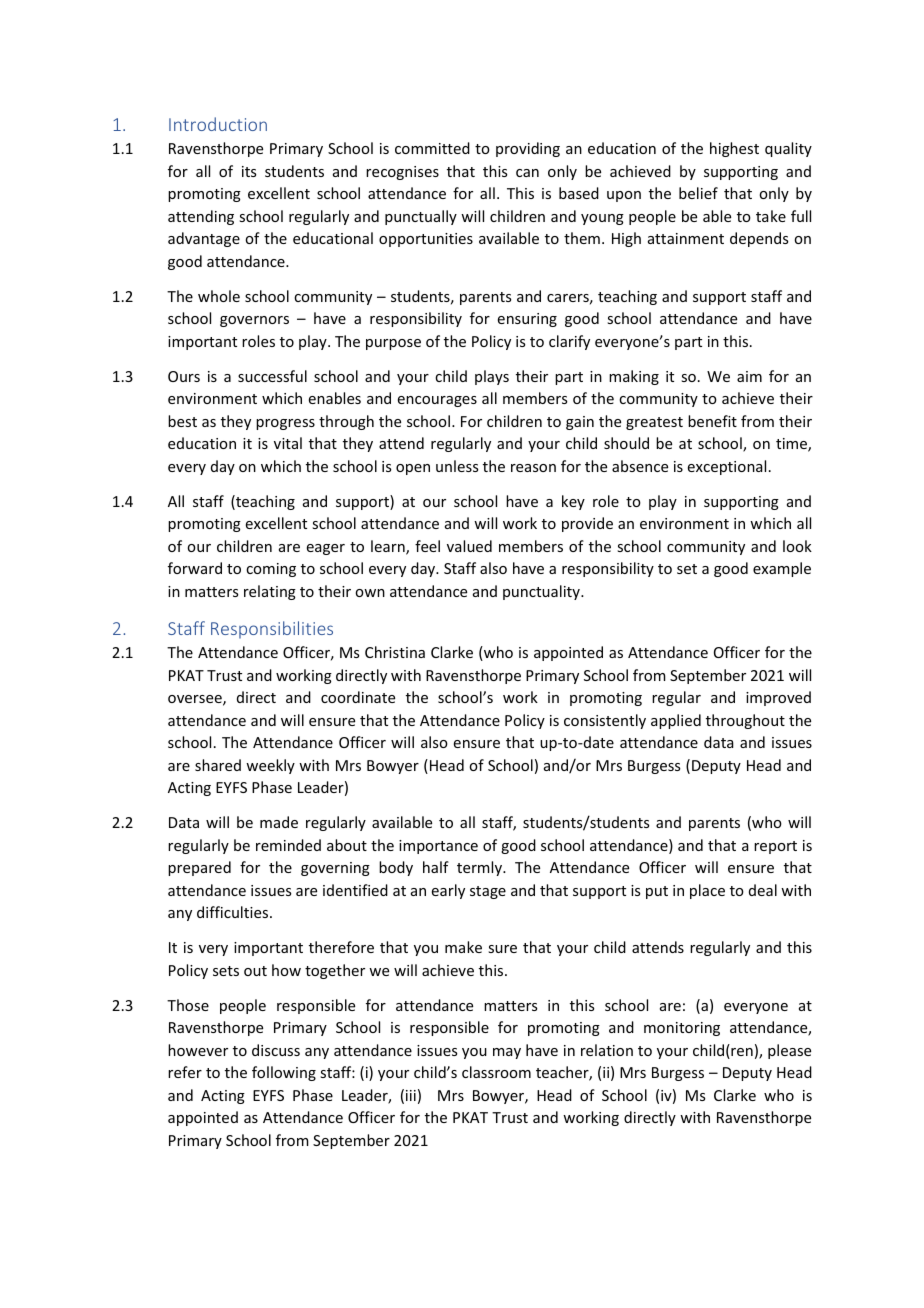 This document has width=924, height=1308. Describe the element at coordinates (727, 467) in the document. I see `exceptional` at that location.
